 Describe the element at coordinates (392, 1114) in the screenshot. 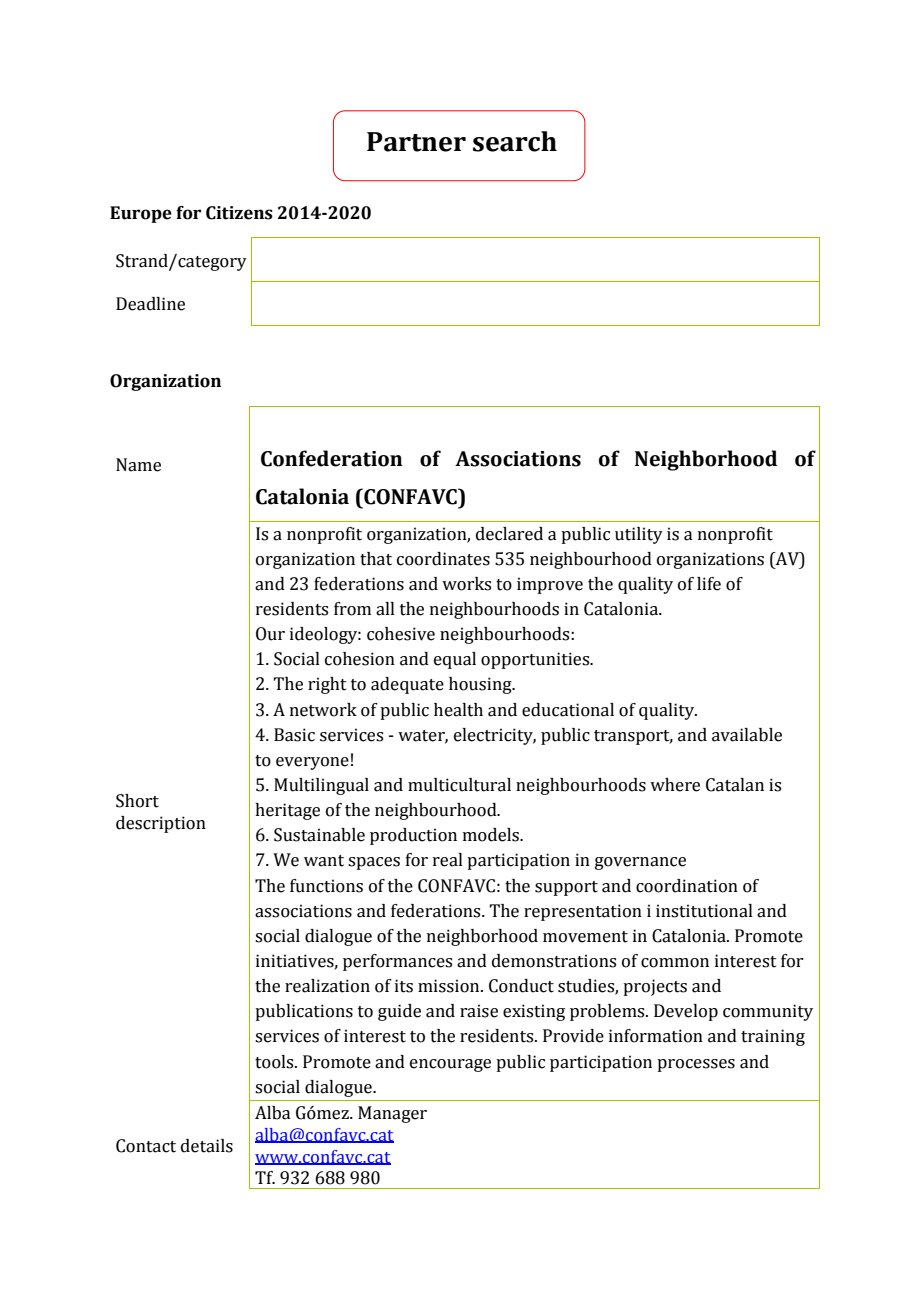

I see `Manager` at that location.
